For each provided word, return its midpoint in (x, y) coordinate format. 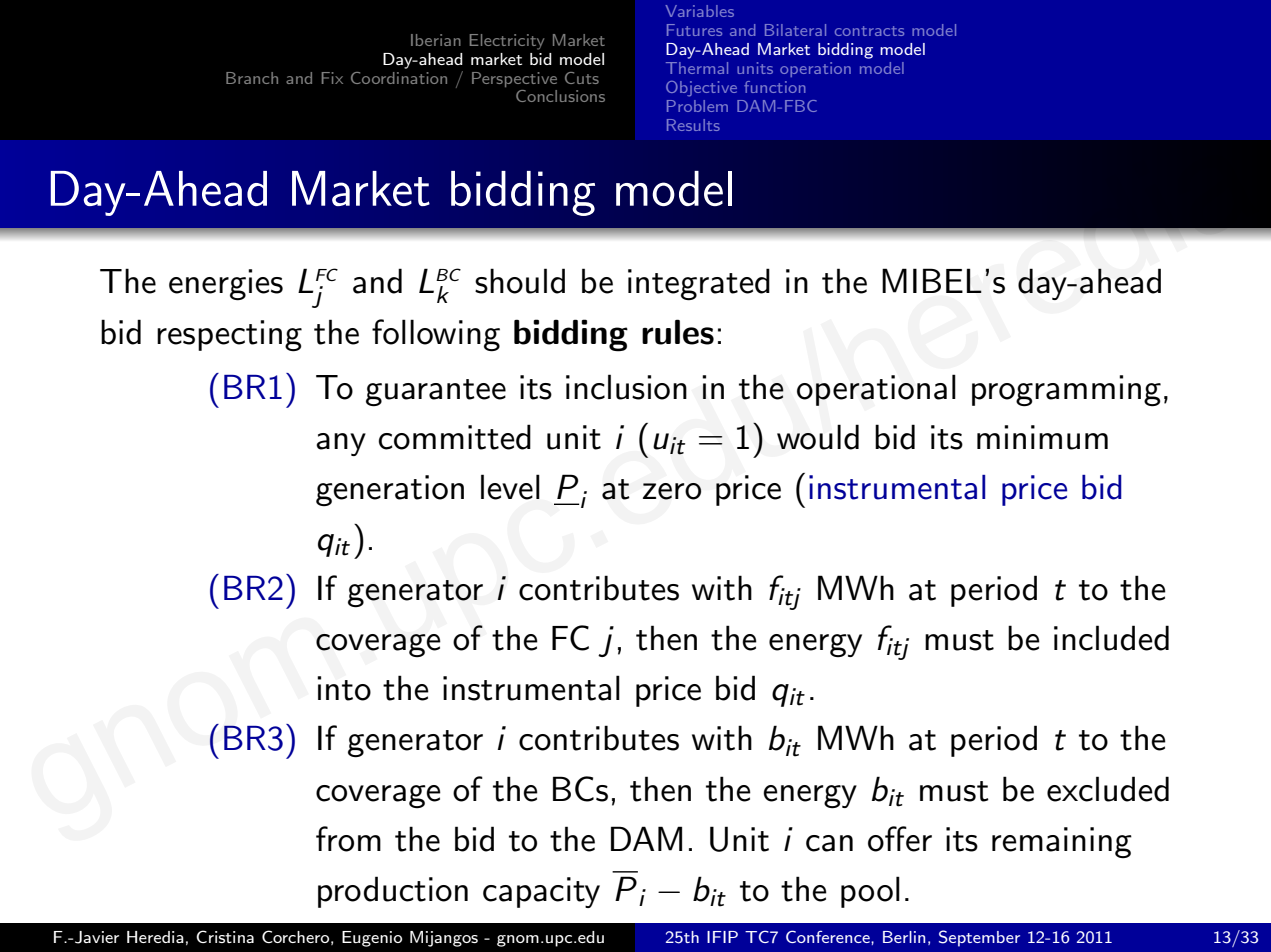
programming (1066, 391)
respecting (229, 336)
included (1111, 638)
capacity (541, 892)
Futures (694, 30)
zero (672, 491)
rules (678, 332)
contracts (869, 31)
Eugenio (372, 939)
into (344, 688)
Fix (332, 78)
